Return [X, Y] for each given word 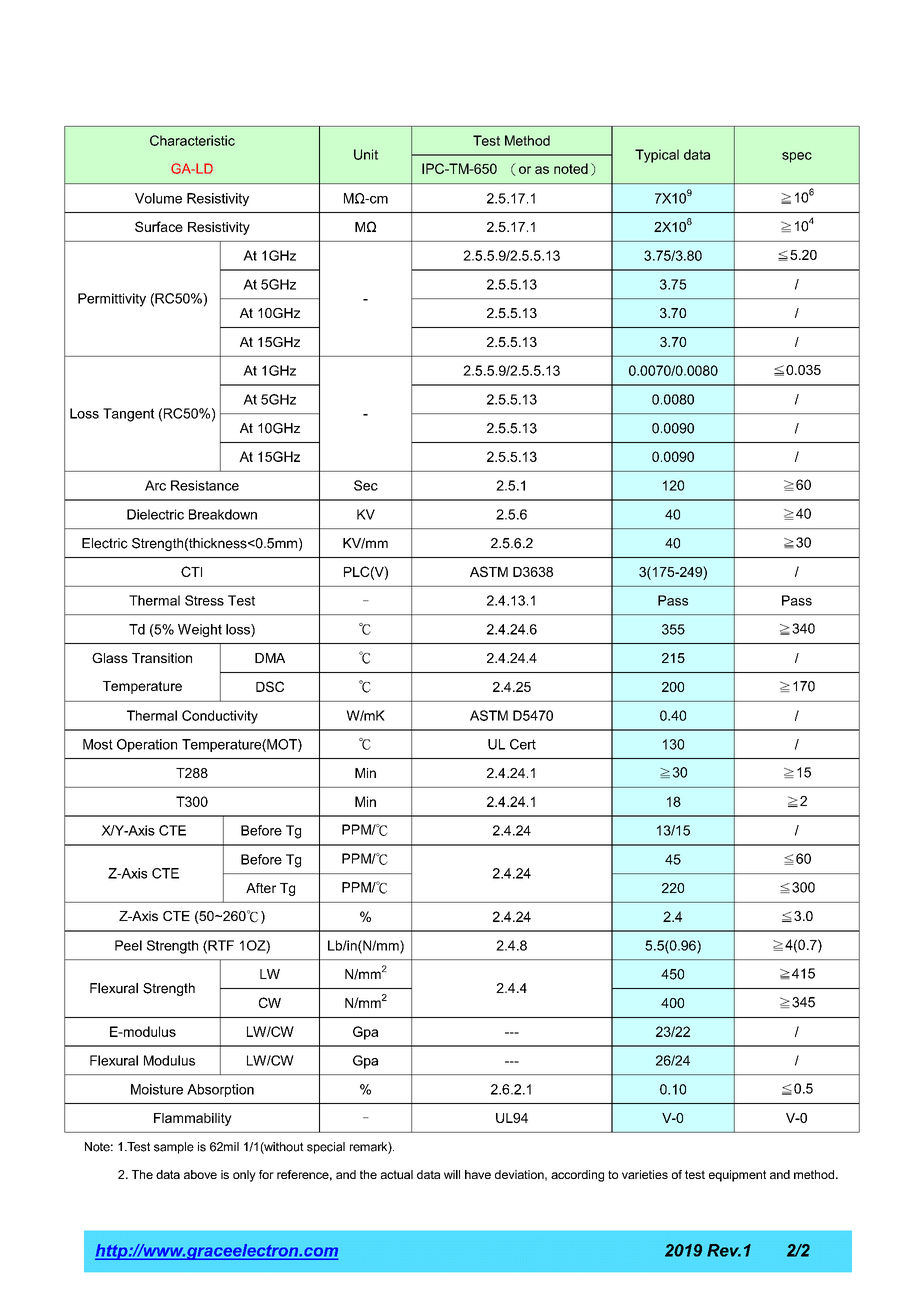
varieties [645, 1174]
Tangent [129, 415]
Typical [657, 156]
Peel [128, 945]
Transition [162, 658]
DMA [270, 658]
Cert [523, 744]
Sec [366, 485]
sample [174, 1148]
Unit [366, 154]
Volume [158, 198]
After [261, 888]
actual [397, 1174]
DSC [270, 686]
